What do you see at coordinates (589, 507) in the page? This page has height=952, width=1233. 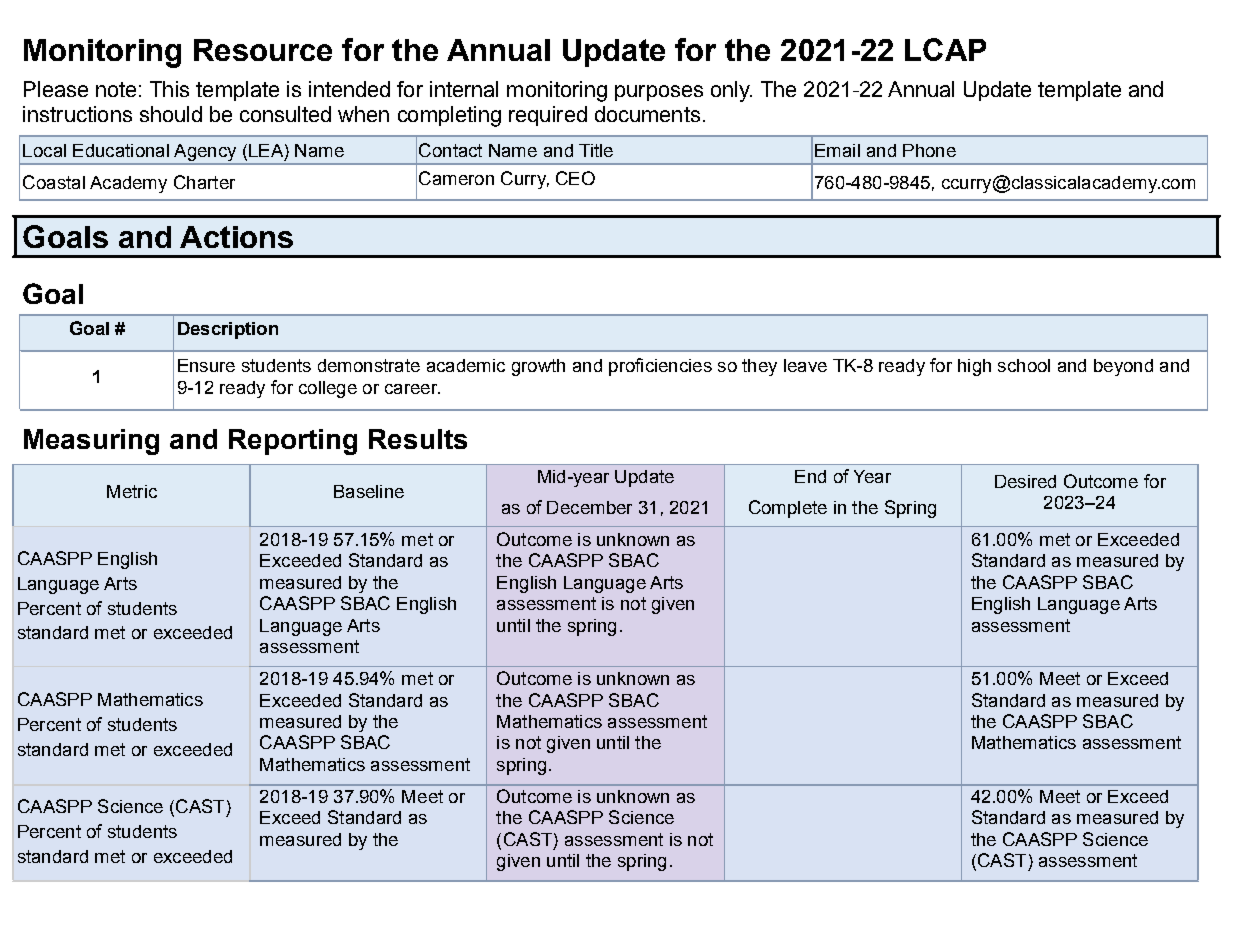 I see `December` at bounding box center [589, 507].
